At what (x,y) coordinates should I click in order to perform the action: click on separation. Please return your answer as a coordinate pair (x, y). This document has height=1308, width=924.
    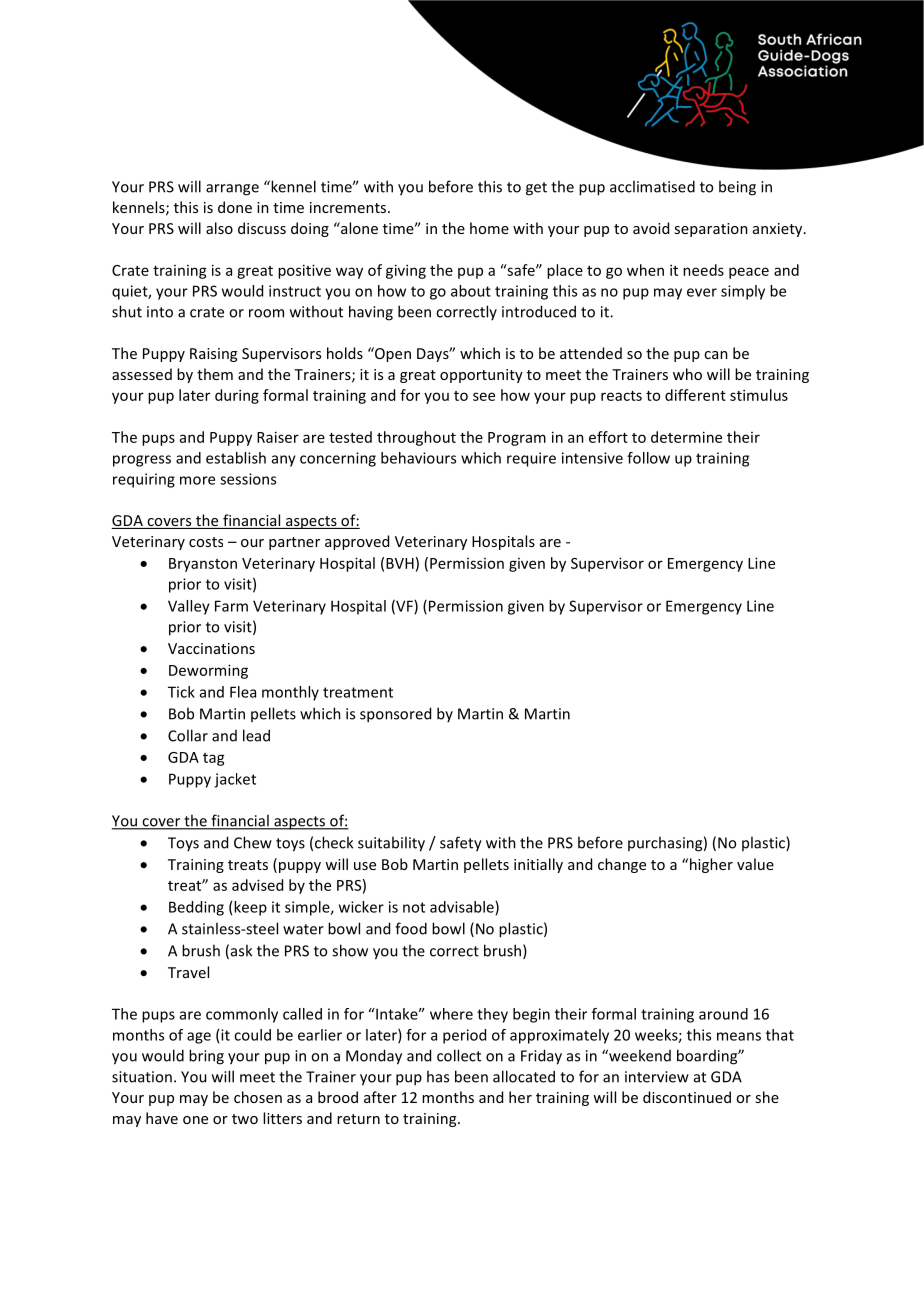
    Looking at the image, I should click on (711, 230).
